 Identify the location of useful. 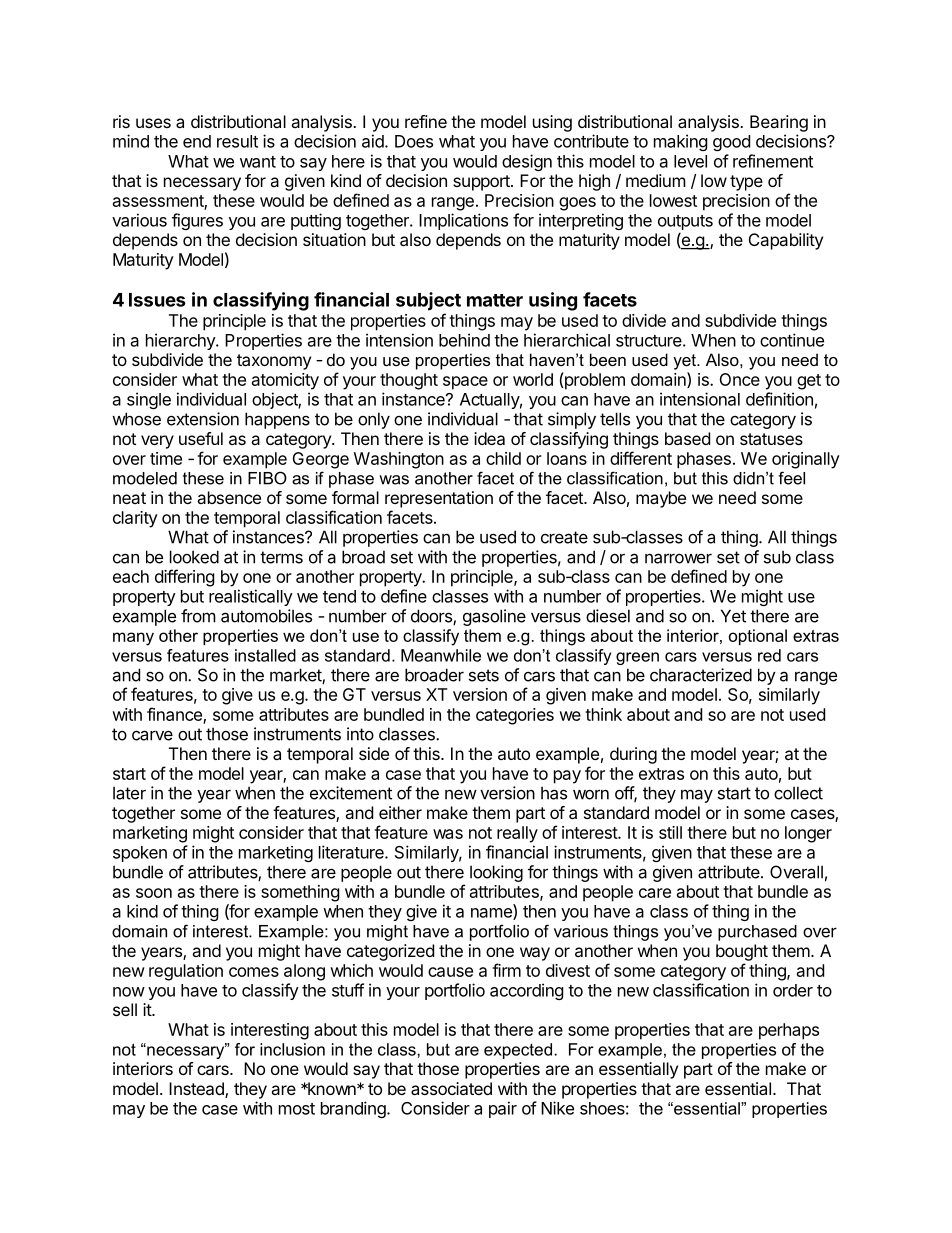
(201, 438).
